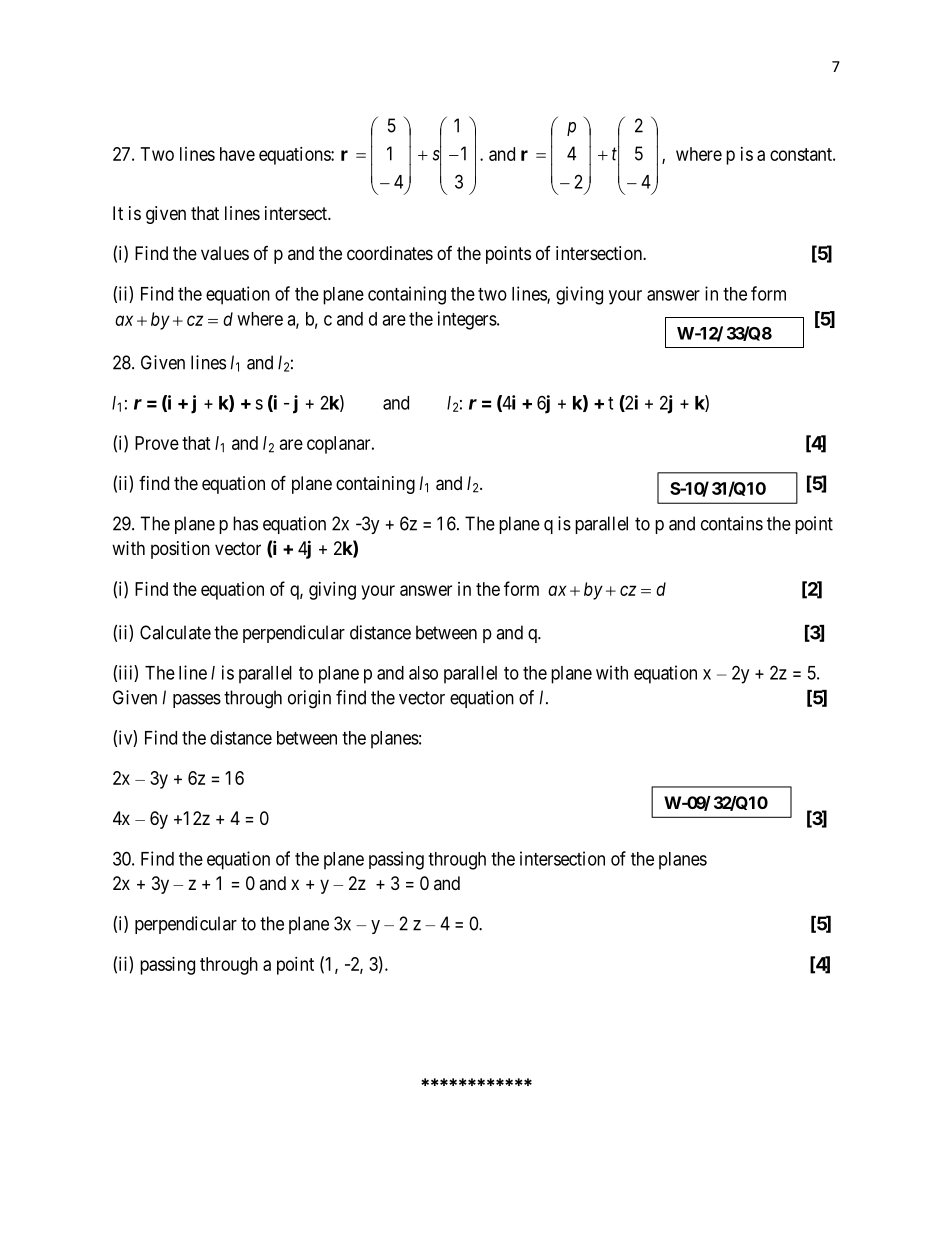  Describe the element at coordinates (245, 523) in the screenshot. I see `has` at that location.
